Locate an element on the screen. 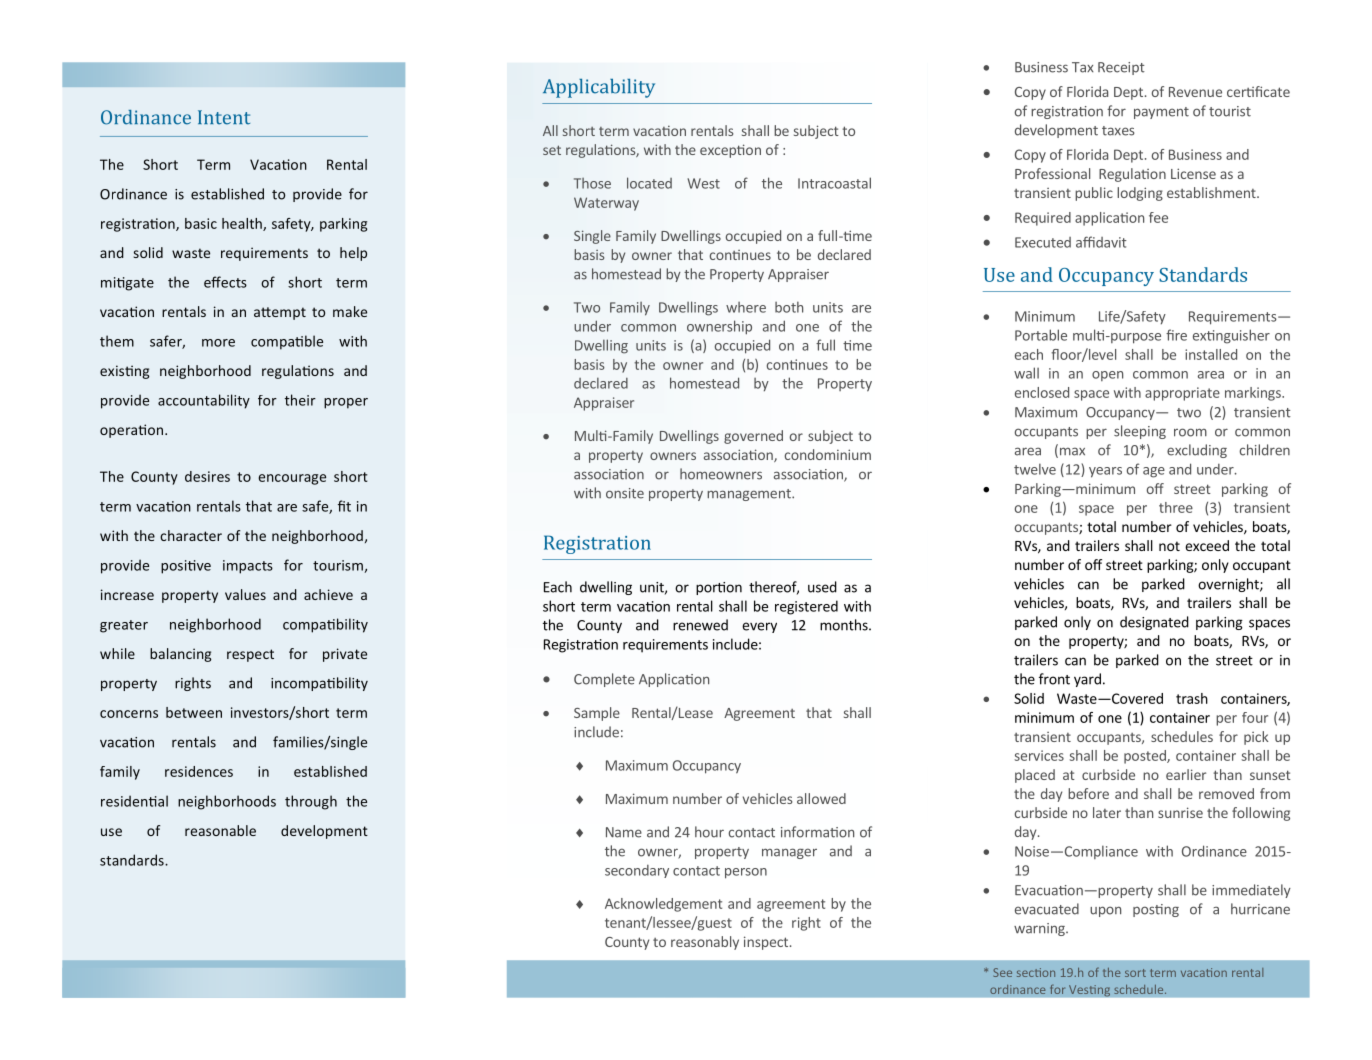  character is located at coordinates (191, 535).
